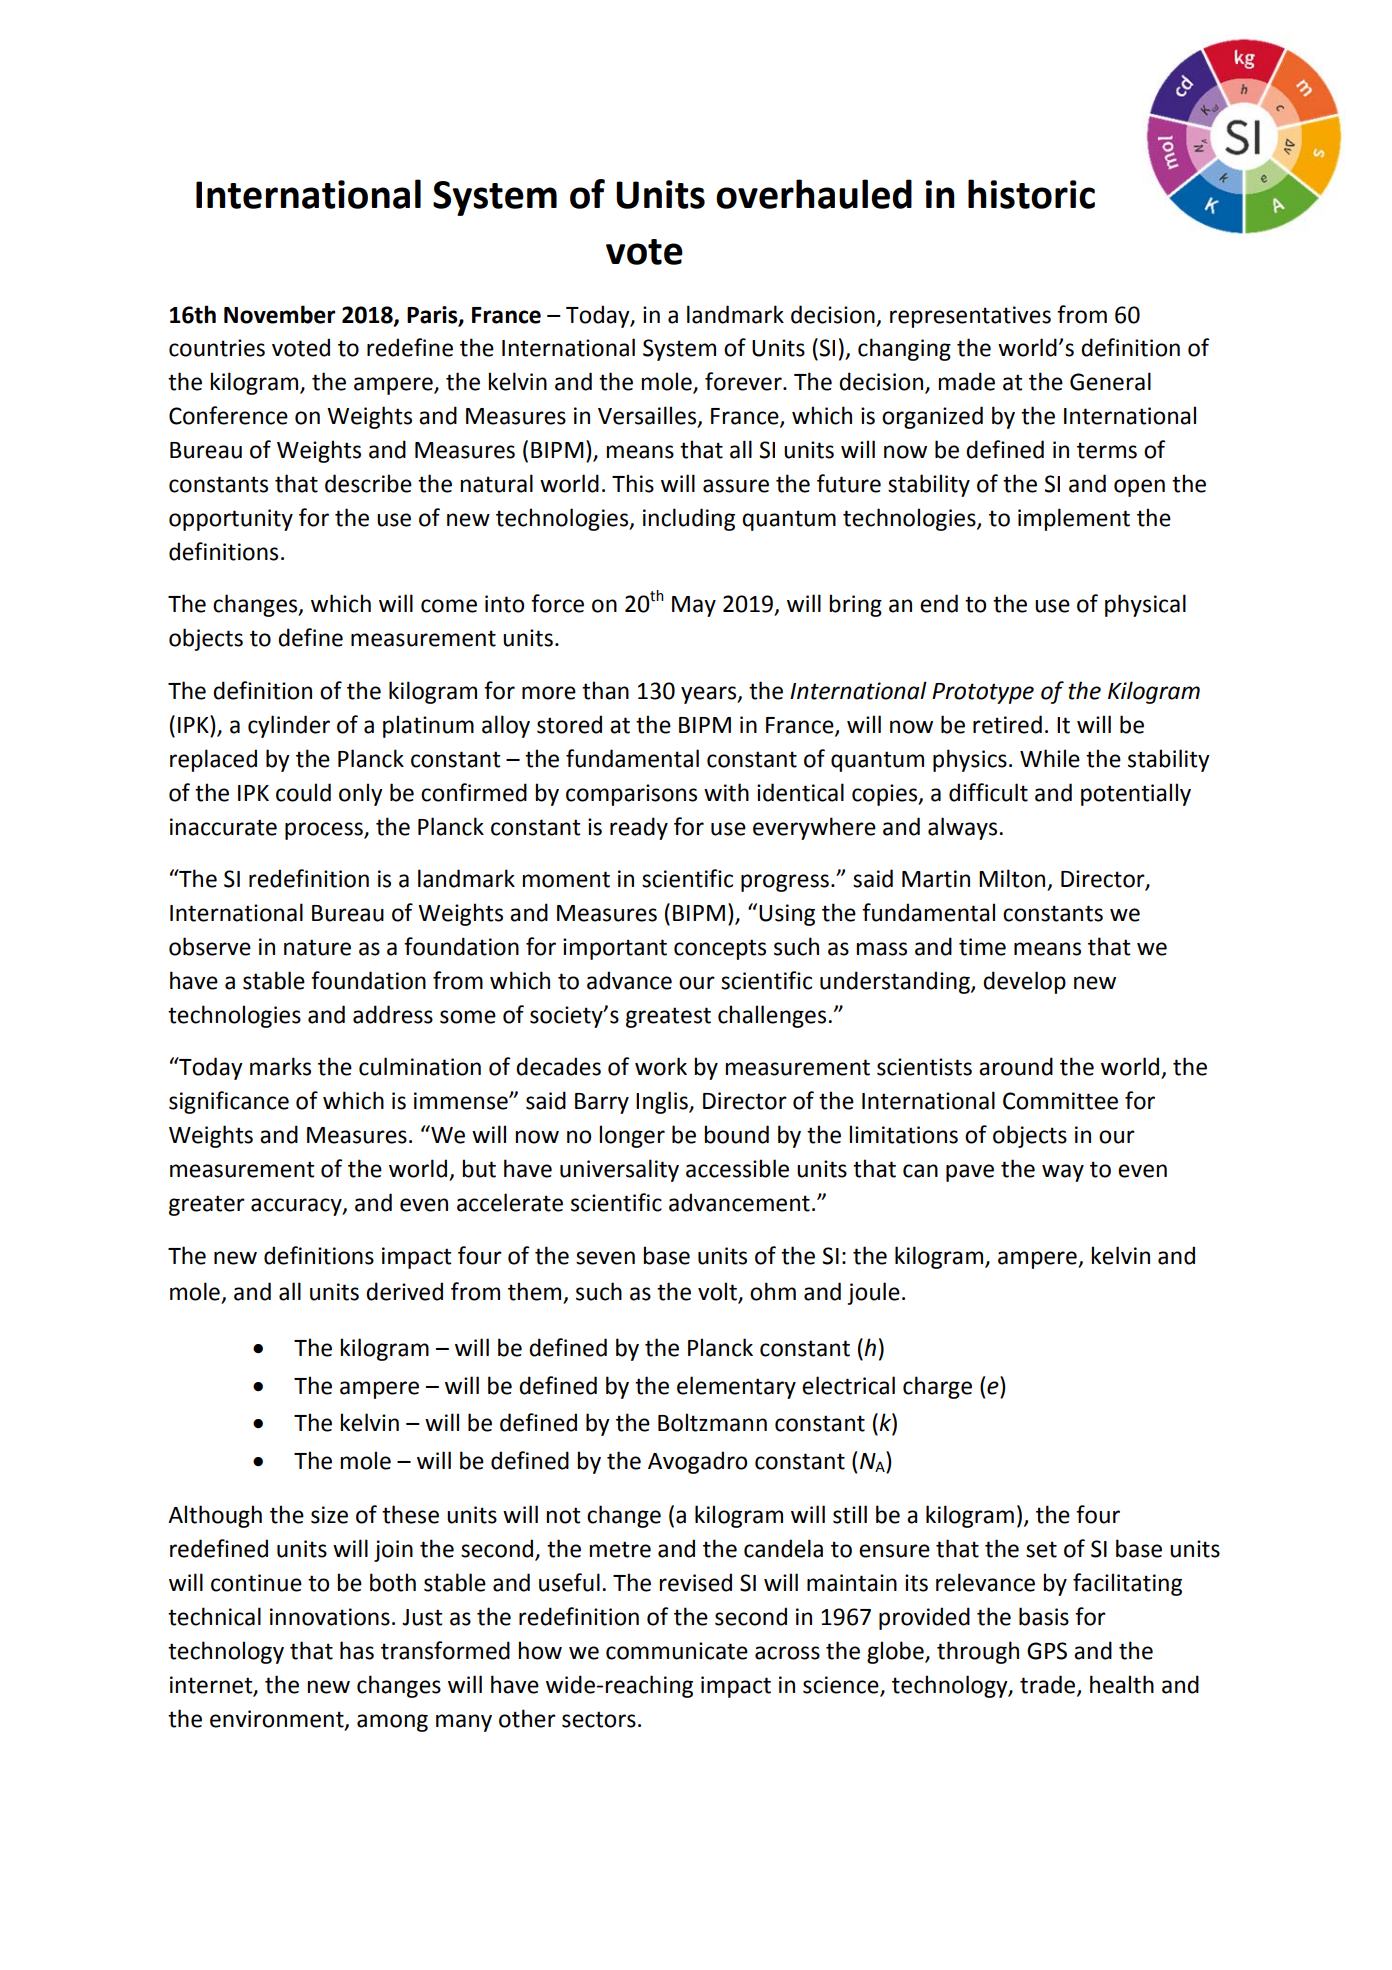 The height and width of the screenshot is (1970, 1392). Describe the element at coordinates (605, 690) in the screenshot. I see `than` at that location.
